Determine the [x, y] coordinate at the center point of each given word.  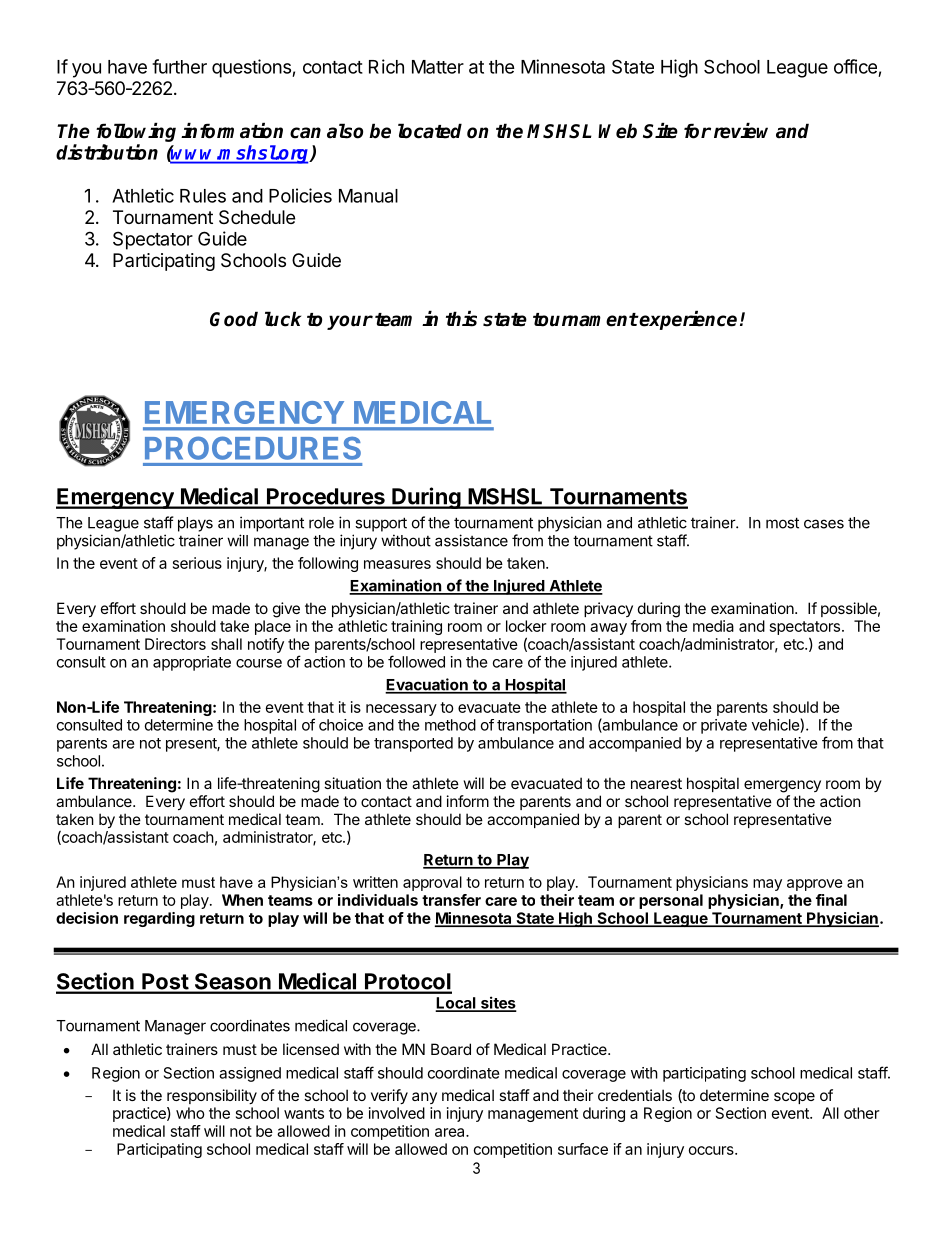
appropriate [192, 663]
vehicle [776, 725]
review [741, 131]
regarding [159, 919]
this [461, 319]
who [190, 1113]
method [450, 725]
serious [197, 563]
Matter [438, 67]
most [782, 523]
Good [234, 319]
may [767, 885]
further [179, 66]
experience [687, 320]
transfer [451, 900]
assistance [471, 540]
